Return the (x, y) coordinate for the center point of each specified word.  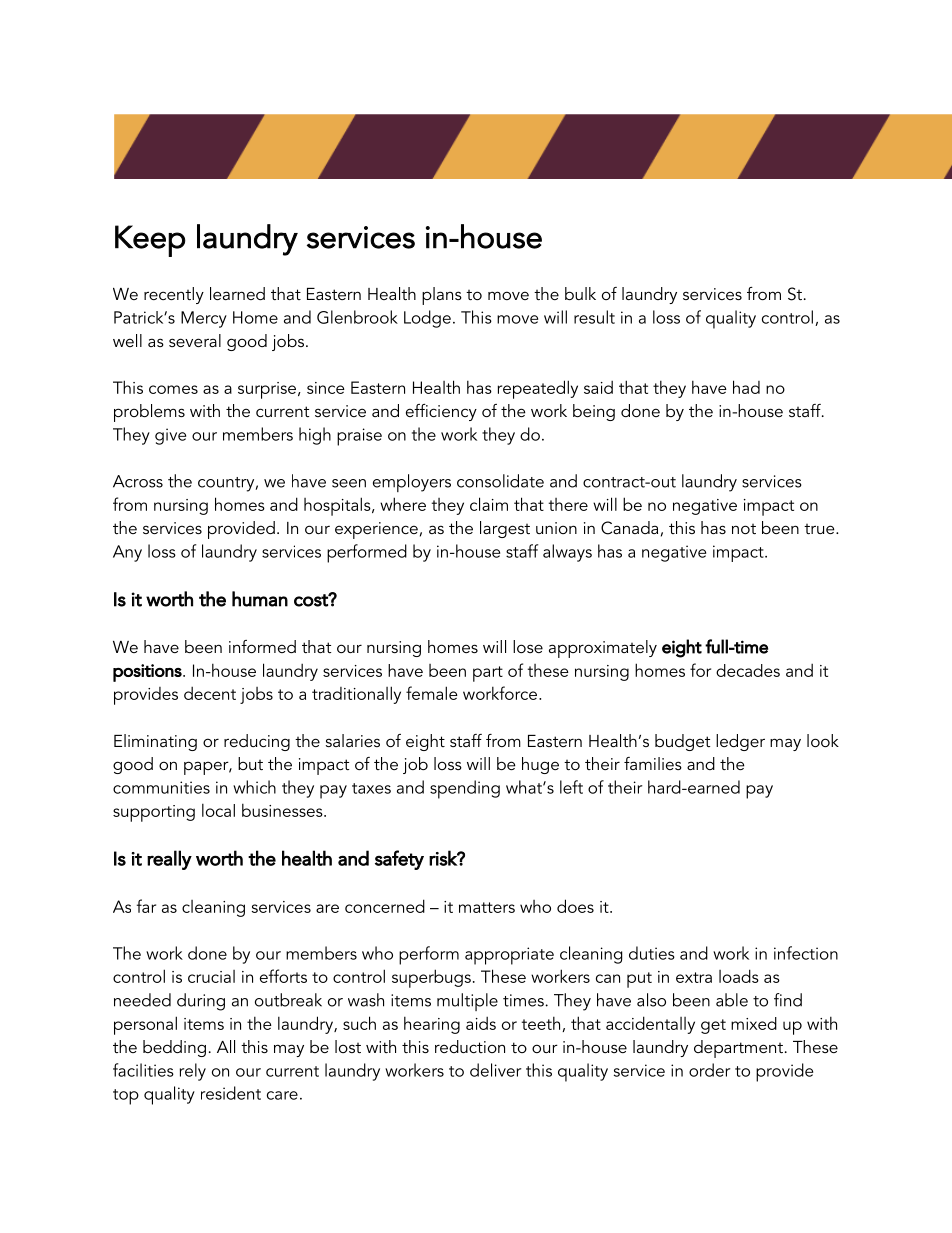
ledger (740, 742)
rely (193, 1072)
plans (442, 296)
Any (127, 553)
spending (465, 789)
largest (505, 529)
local (218, 810)
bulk (580, 293)
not (744, 529)
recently (174, 295)
